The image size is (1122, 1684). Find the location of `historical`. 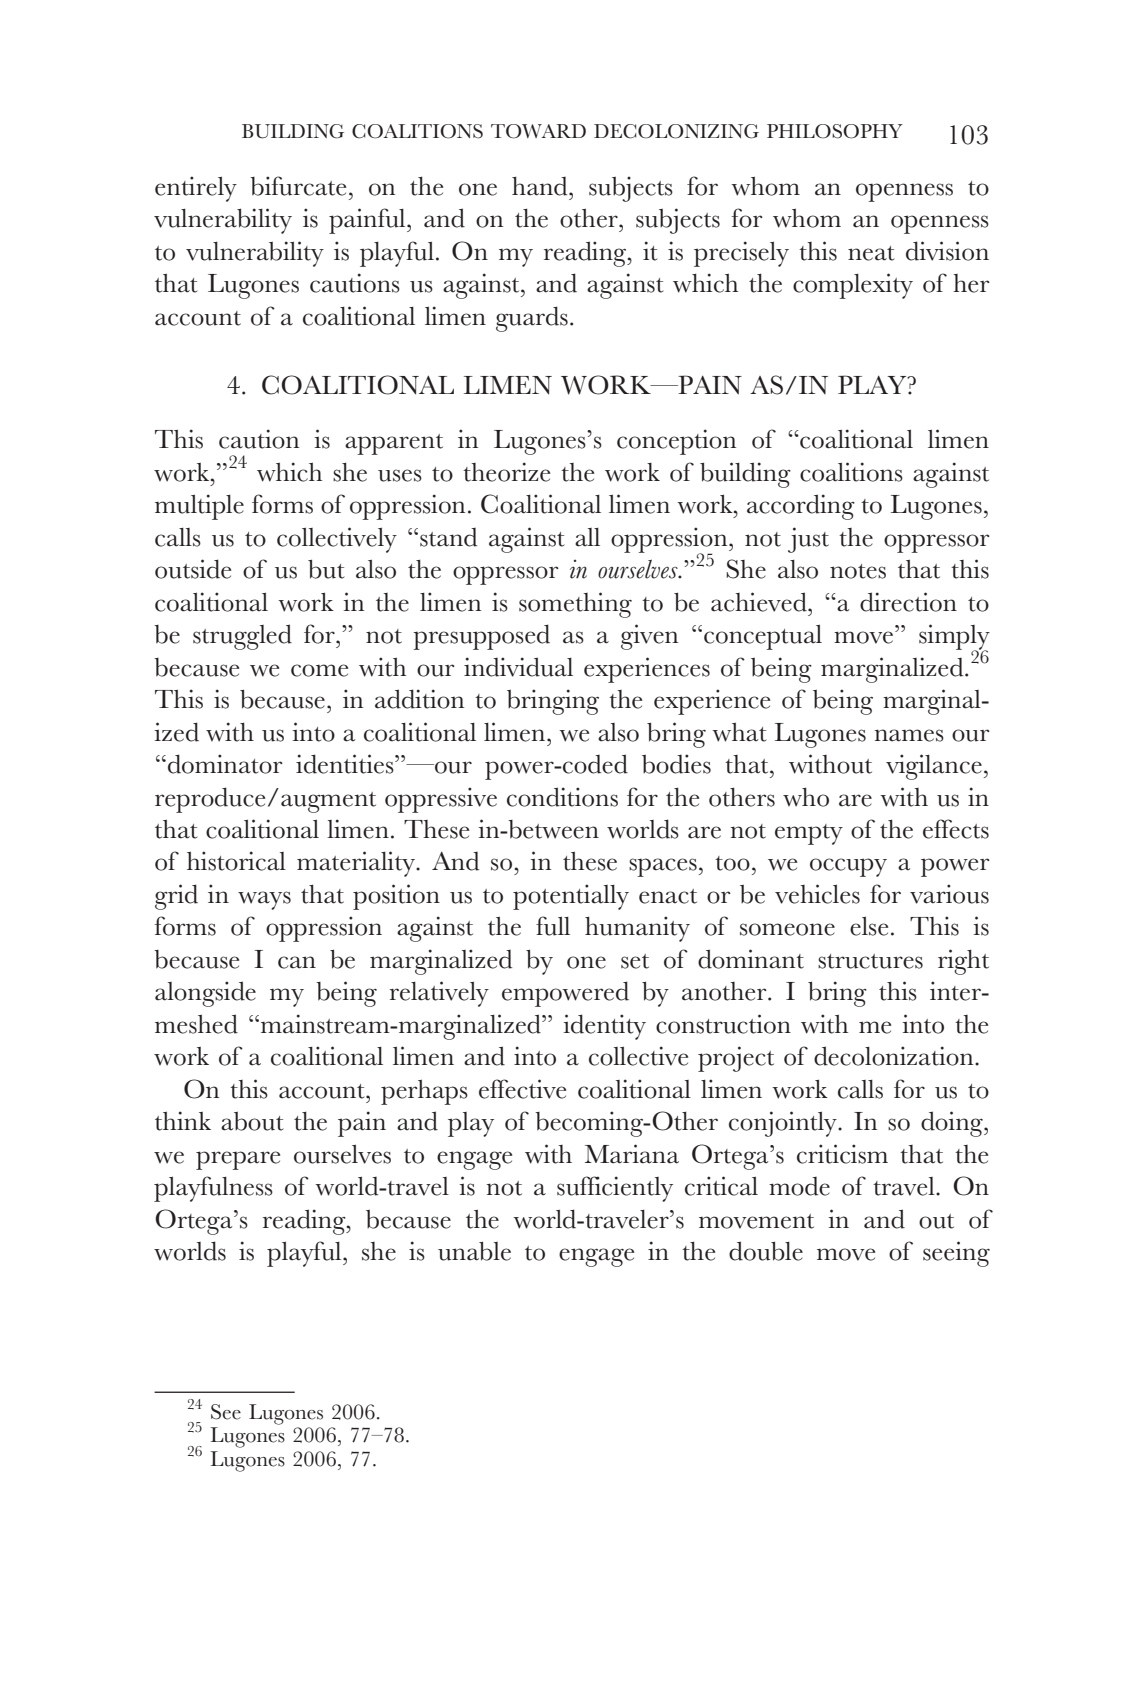

historical is located at coordinates (236, 861).
